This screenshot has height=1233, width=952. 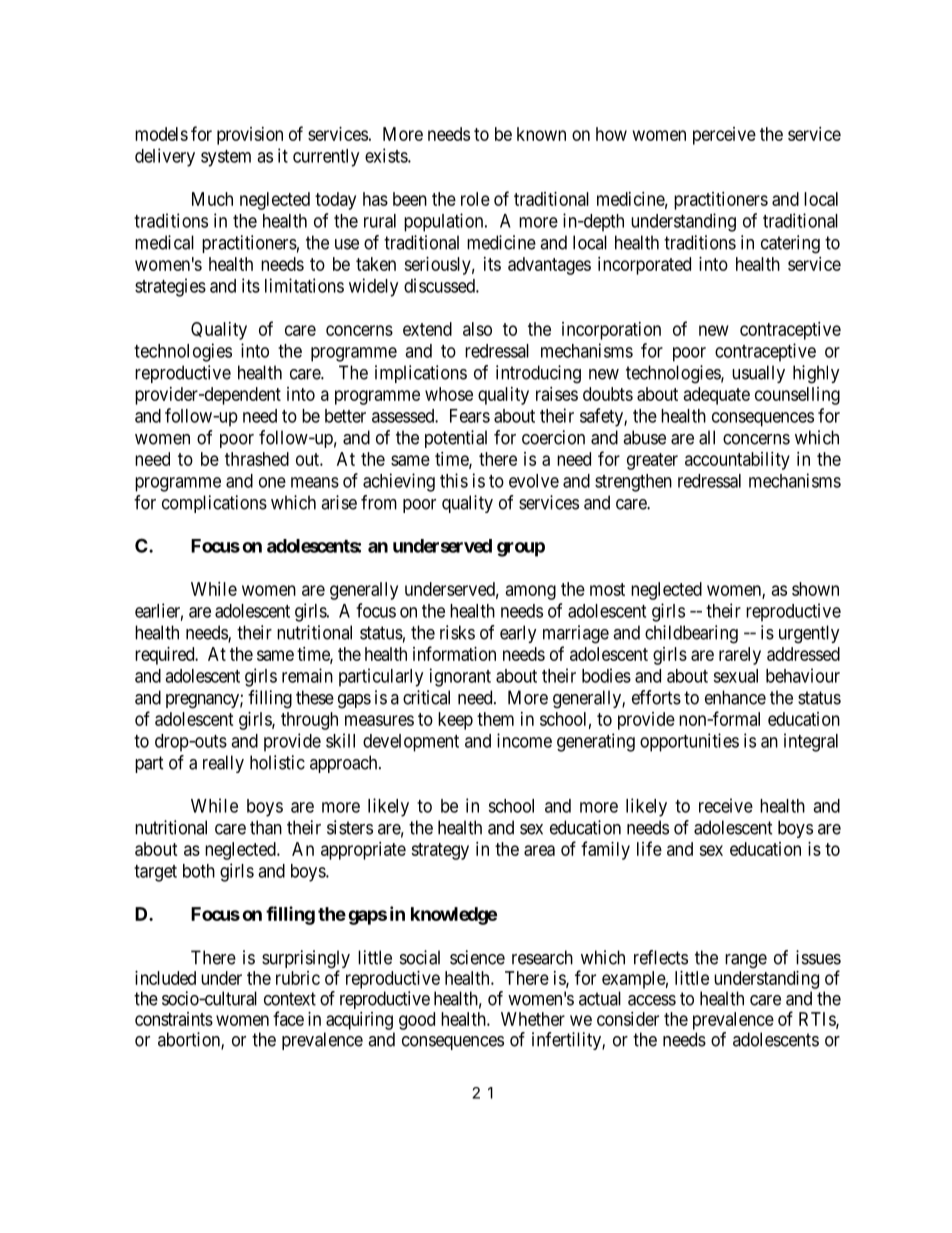 What do you see at coordinates (226, 158) in the screenshot?
I see `system` at bounding box center [226, 158].
